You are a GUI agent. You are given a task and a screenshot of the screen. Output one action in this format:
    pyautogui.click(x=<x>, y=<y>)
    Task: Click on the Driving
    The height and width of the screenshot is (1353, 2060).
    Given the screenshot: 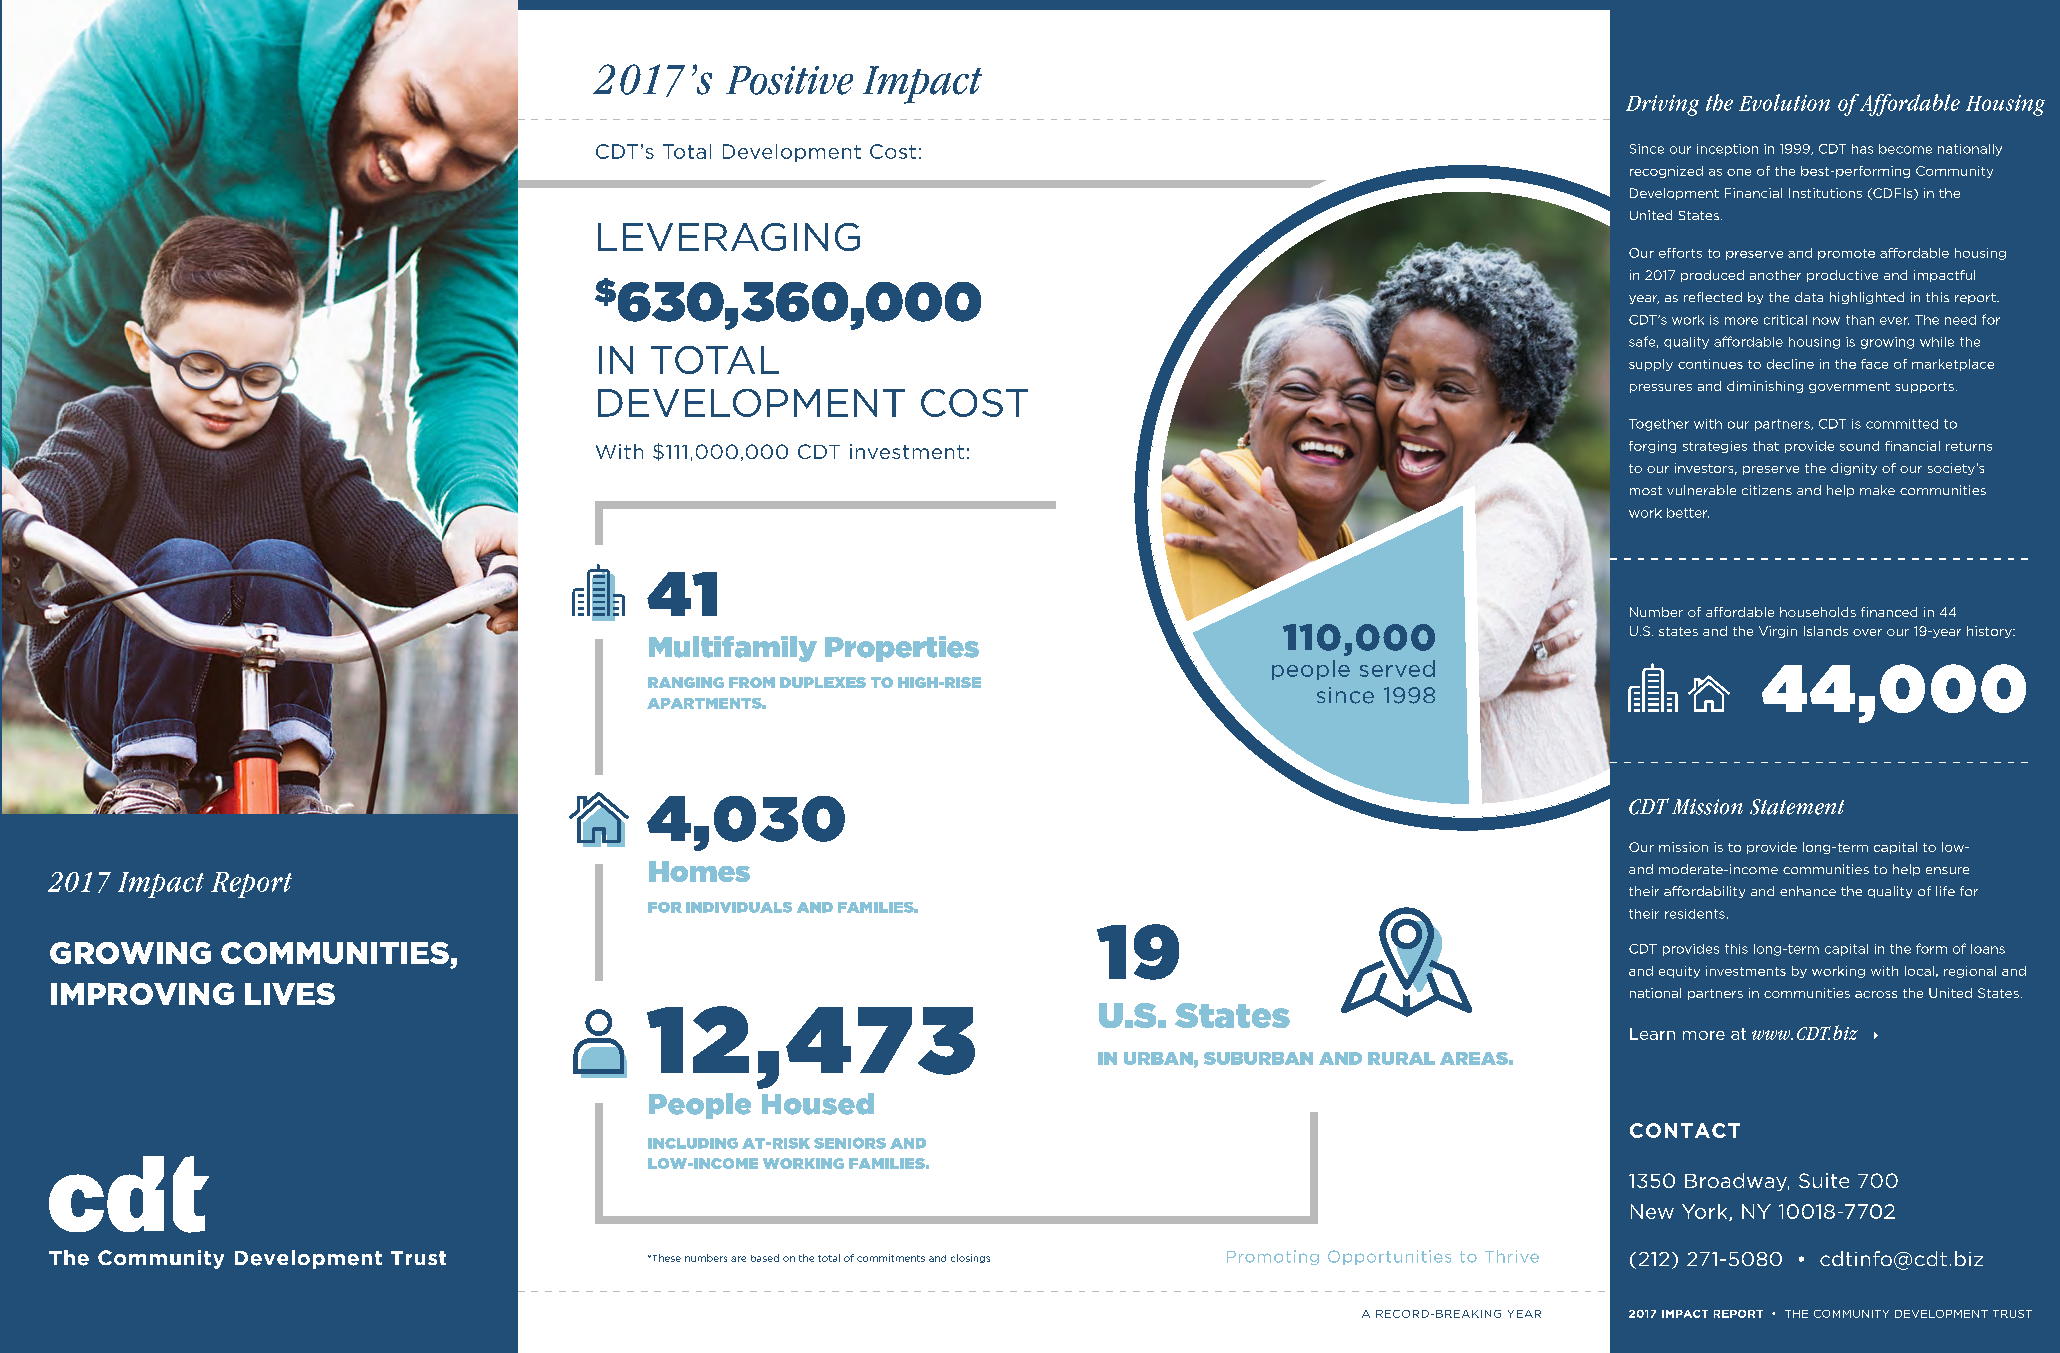 What is the action you would take?
    pyautogui.click(x=1662, y=105)
